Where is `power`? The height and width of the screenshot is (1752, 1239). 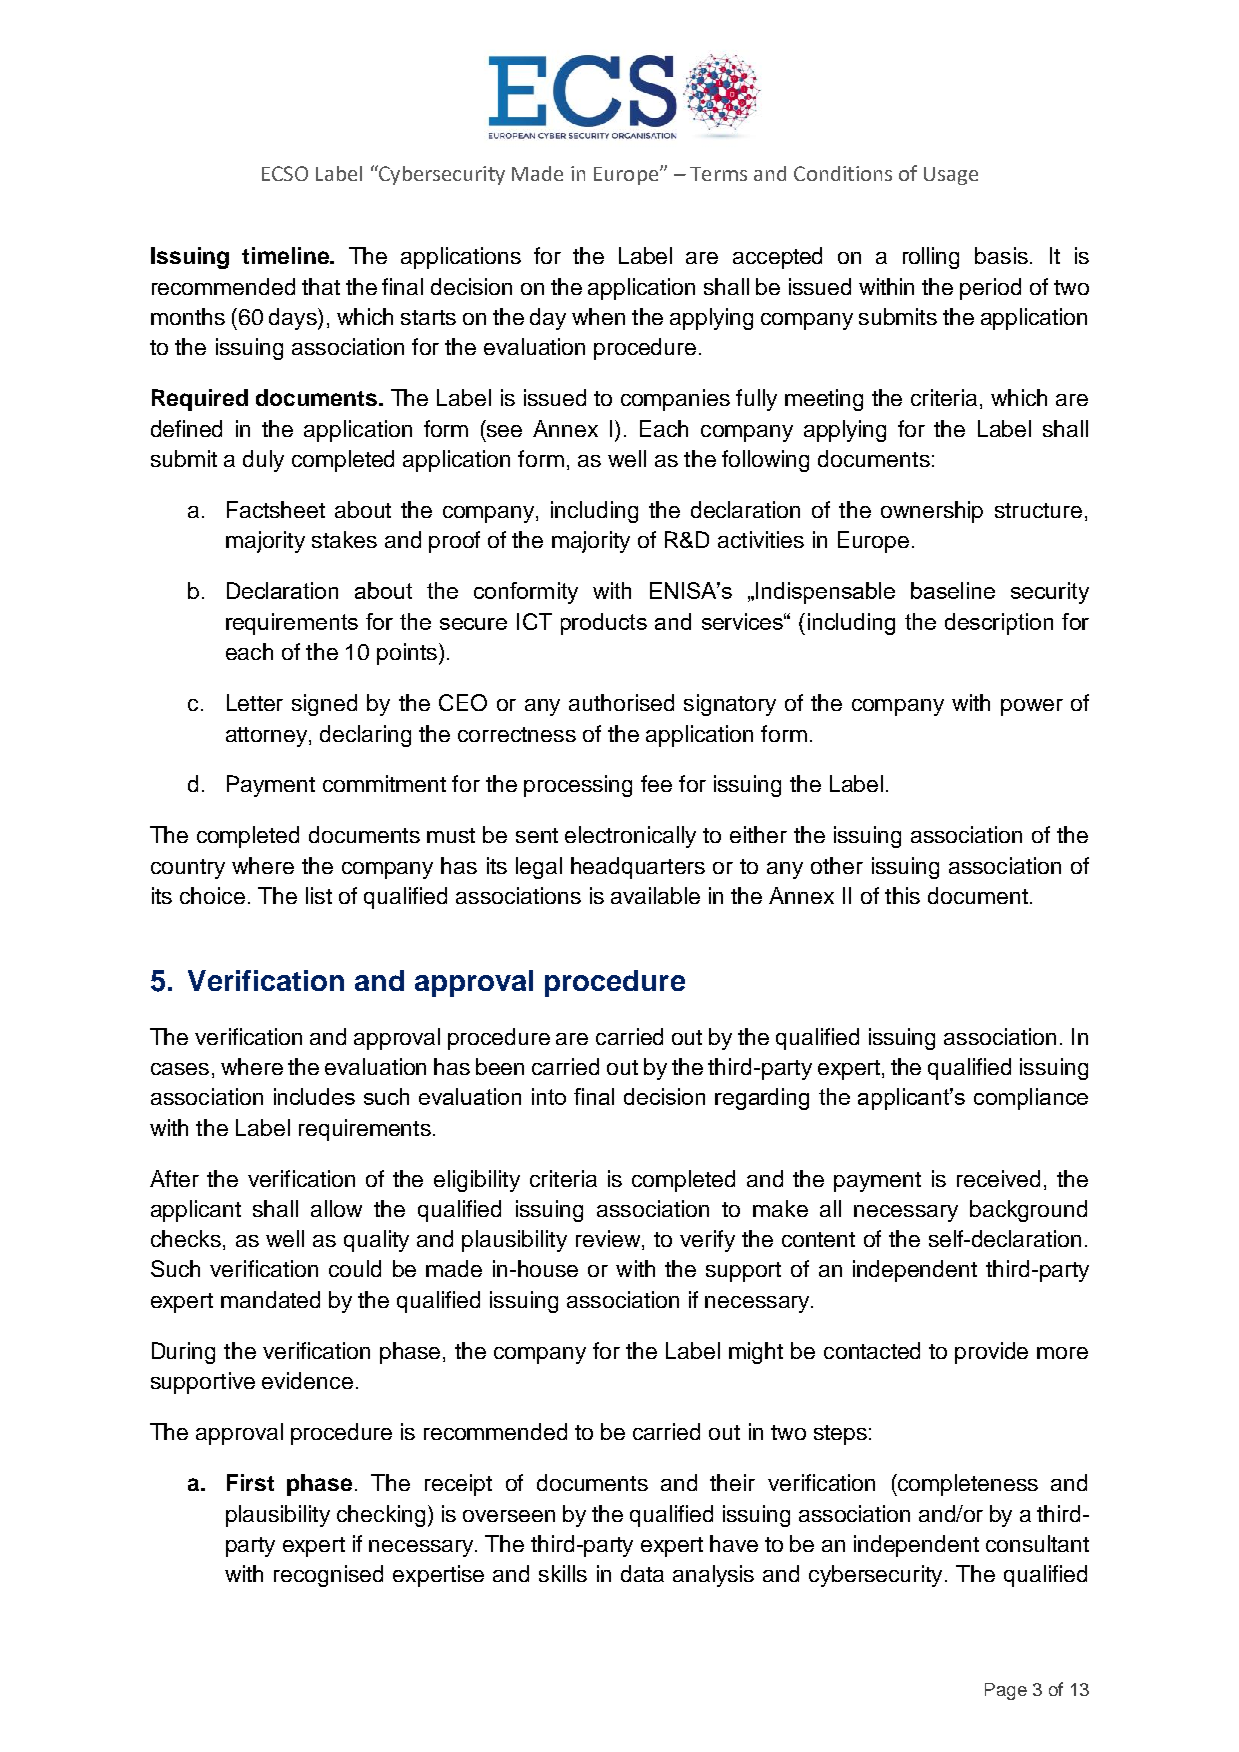 power is located at coordinates (1032, 707).
